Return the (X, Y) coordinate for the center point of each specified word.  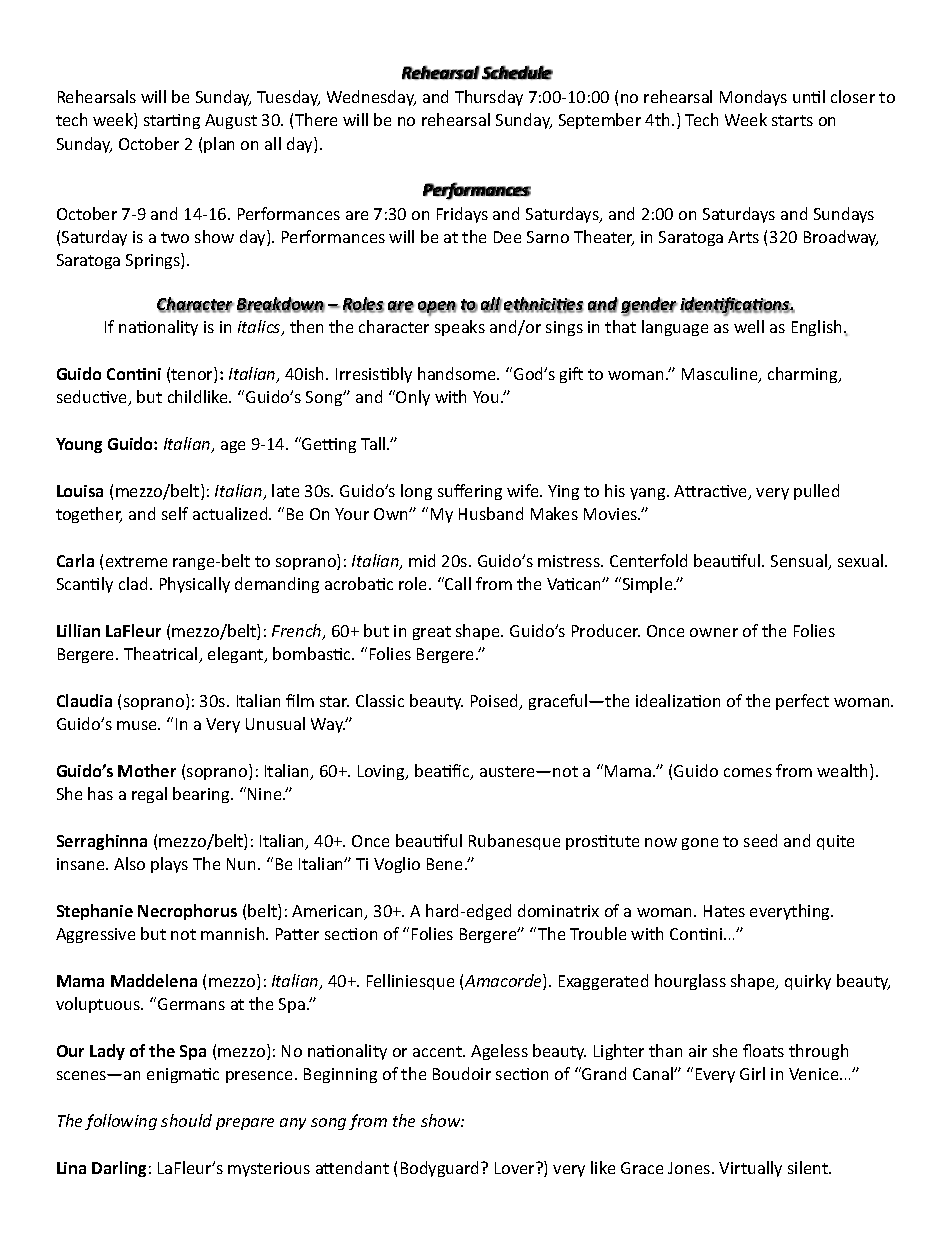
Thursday (489, 98)
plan (219, 145)
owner (714, 632)
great (432, 633)
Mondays (753, 98)
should (186, 1120)
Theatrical (162, 655)
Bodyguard (441, 1169)
